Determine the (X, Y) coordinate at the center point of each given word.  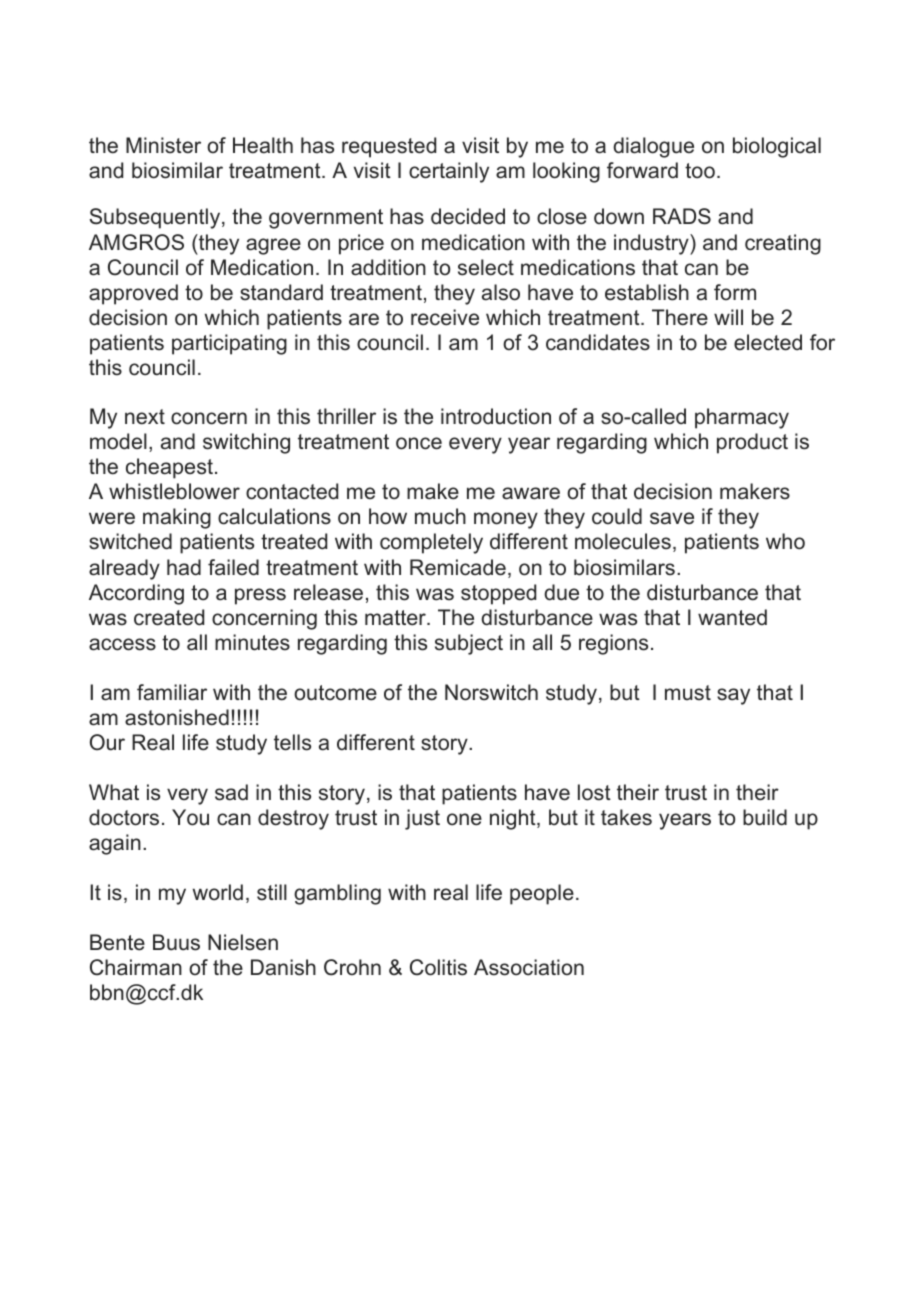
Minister (163, 145)
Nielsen (243, 942)
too (700, 171)
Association (529, 967)
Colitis (438, 967)
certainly (449, 172)
